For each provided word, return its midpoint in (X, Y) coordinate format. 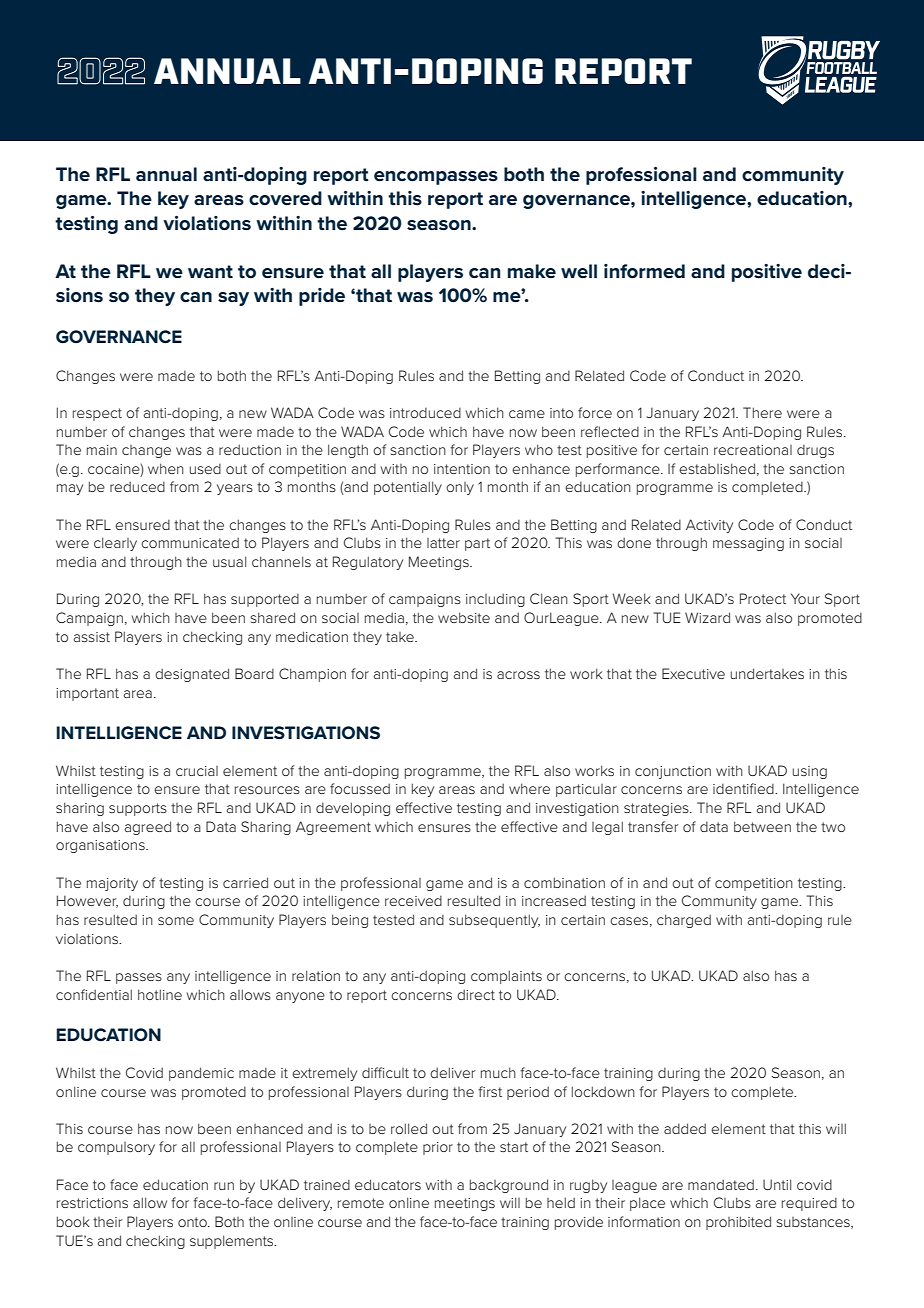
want (210, 272)
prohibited (738, 1223)
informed (644, 271)
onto (193, 1222)
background (509, 1186)
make (532, 271)
